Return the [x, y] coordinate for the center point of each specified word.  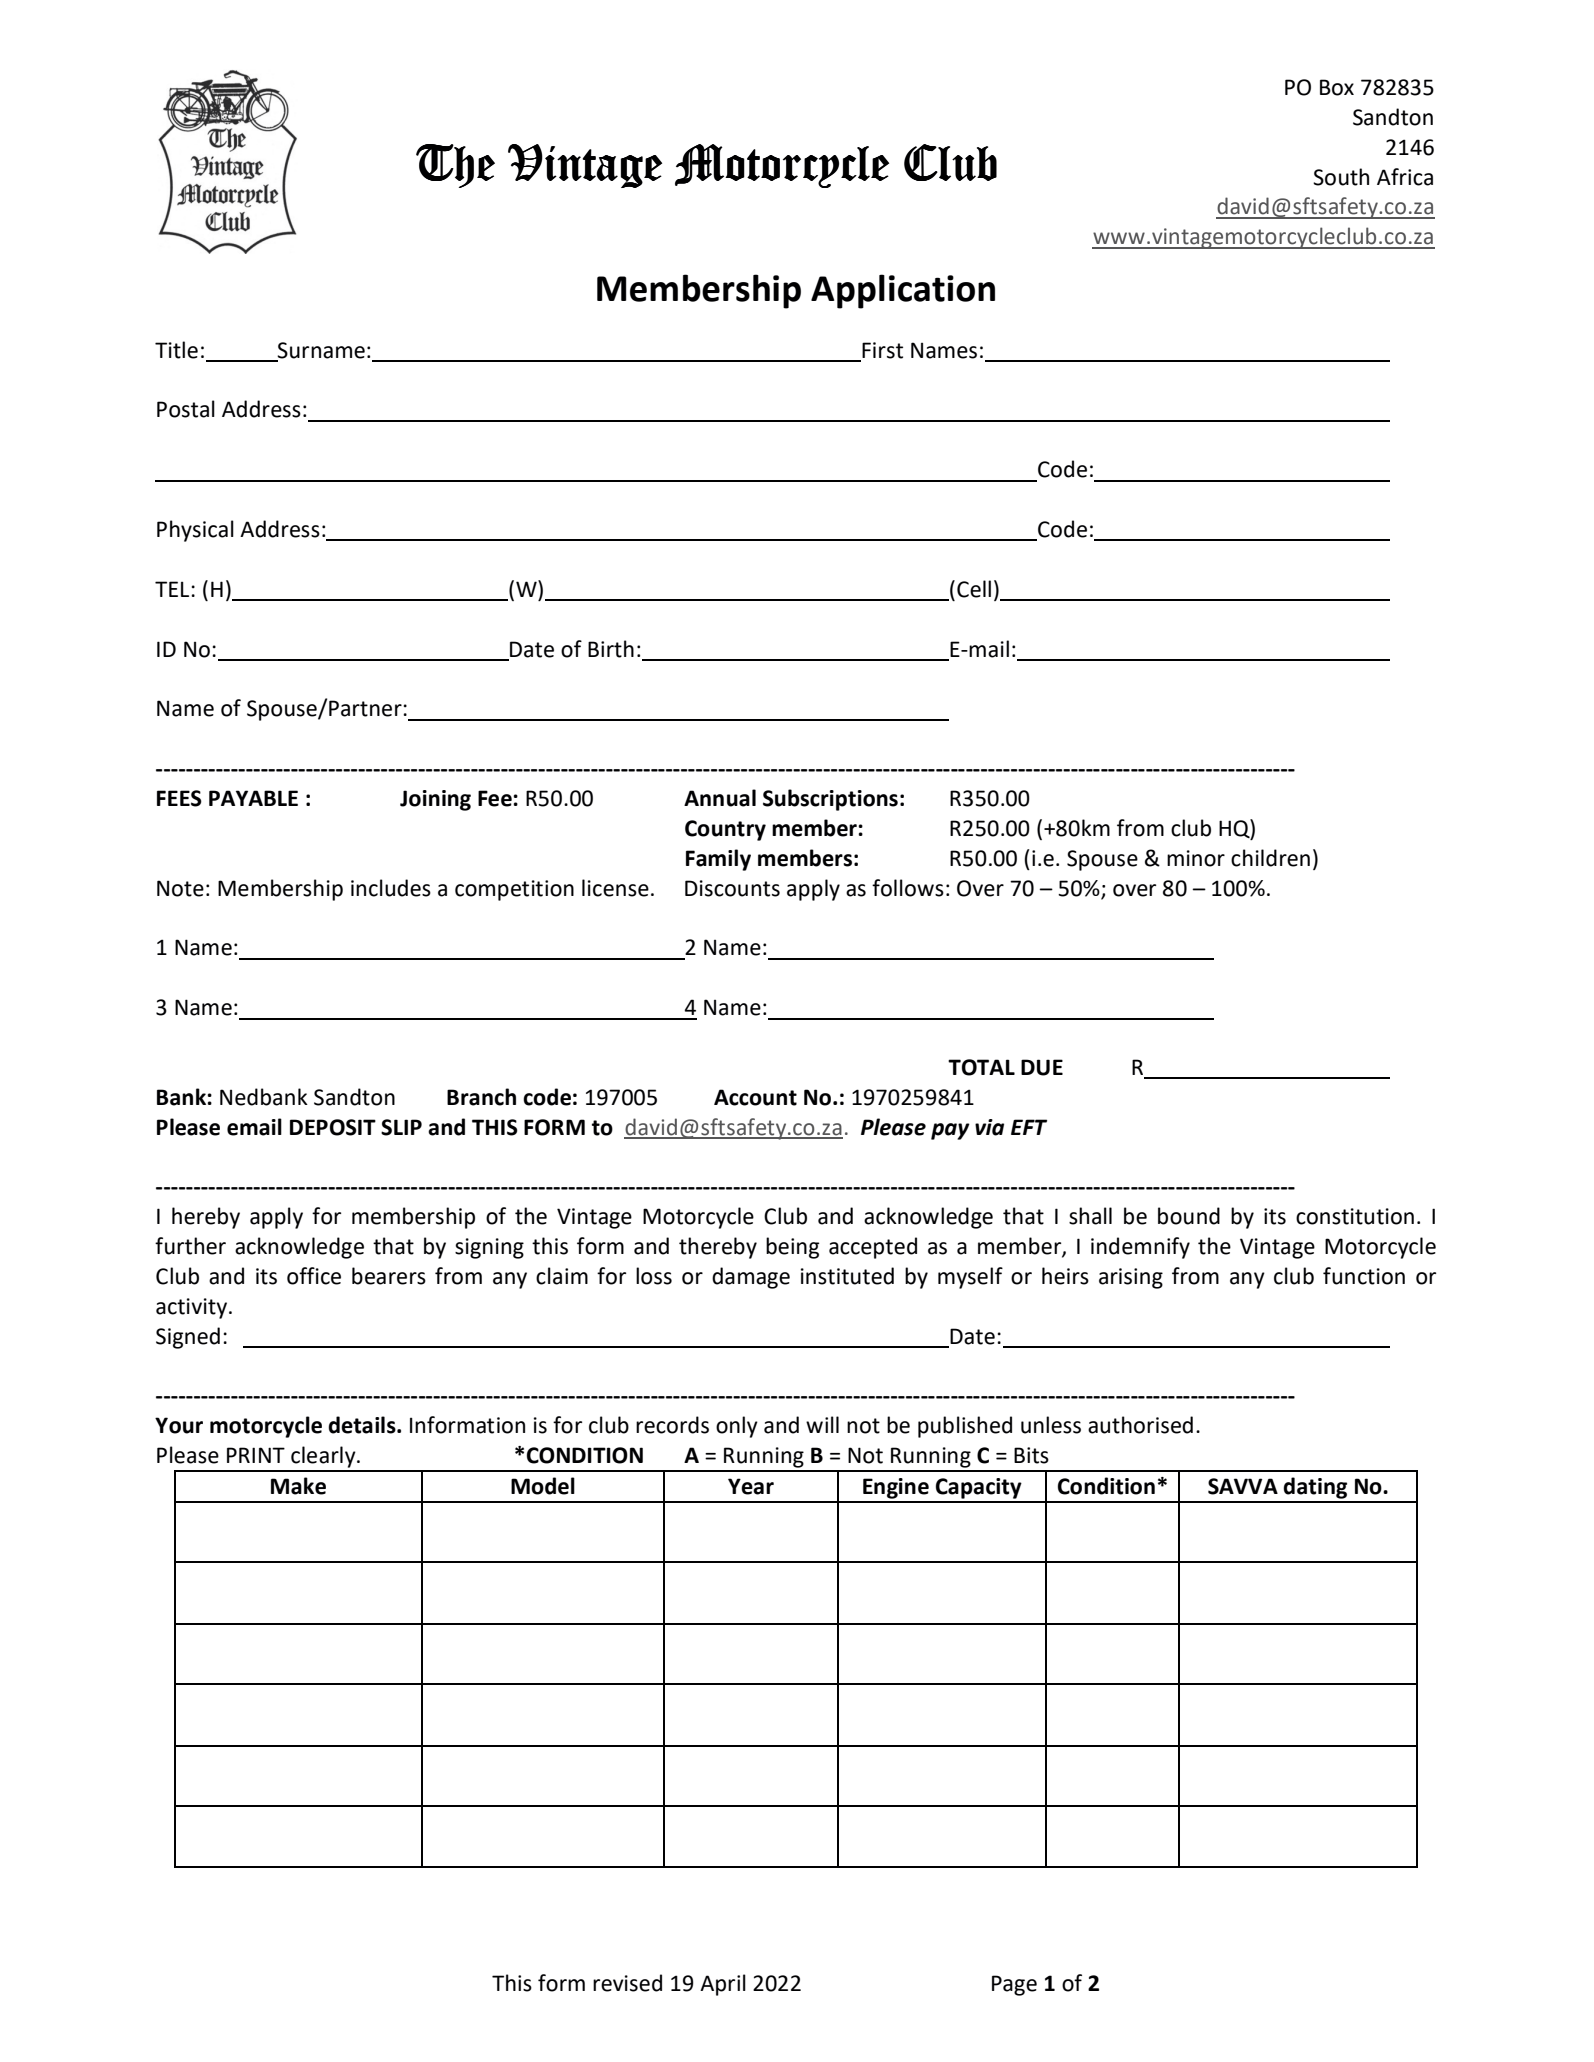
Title [176, 350]
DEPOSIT [333, 1127]
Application [903, 291]
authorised [1140, 1425]
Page [1014, 1985]
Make [298, 1486]
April [723, 1985]
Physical [195, 531]
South [1341, 177]
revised [627, 1983]
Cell [974, 589]
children [1270, 858]
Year [751, 1486]
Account [755, 1097]
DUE [1042, 1067]
